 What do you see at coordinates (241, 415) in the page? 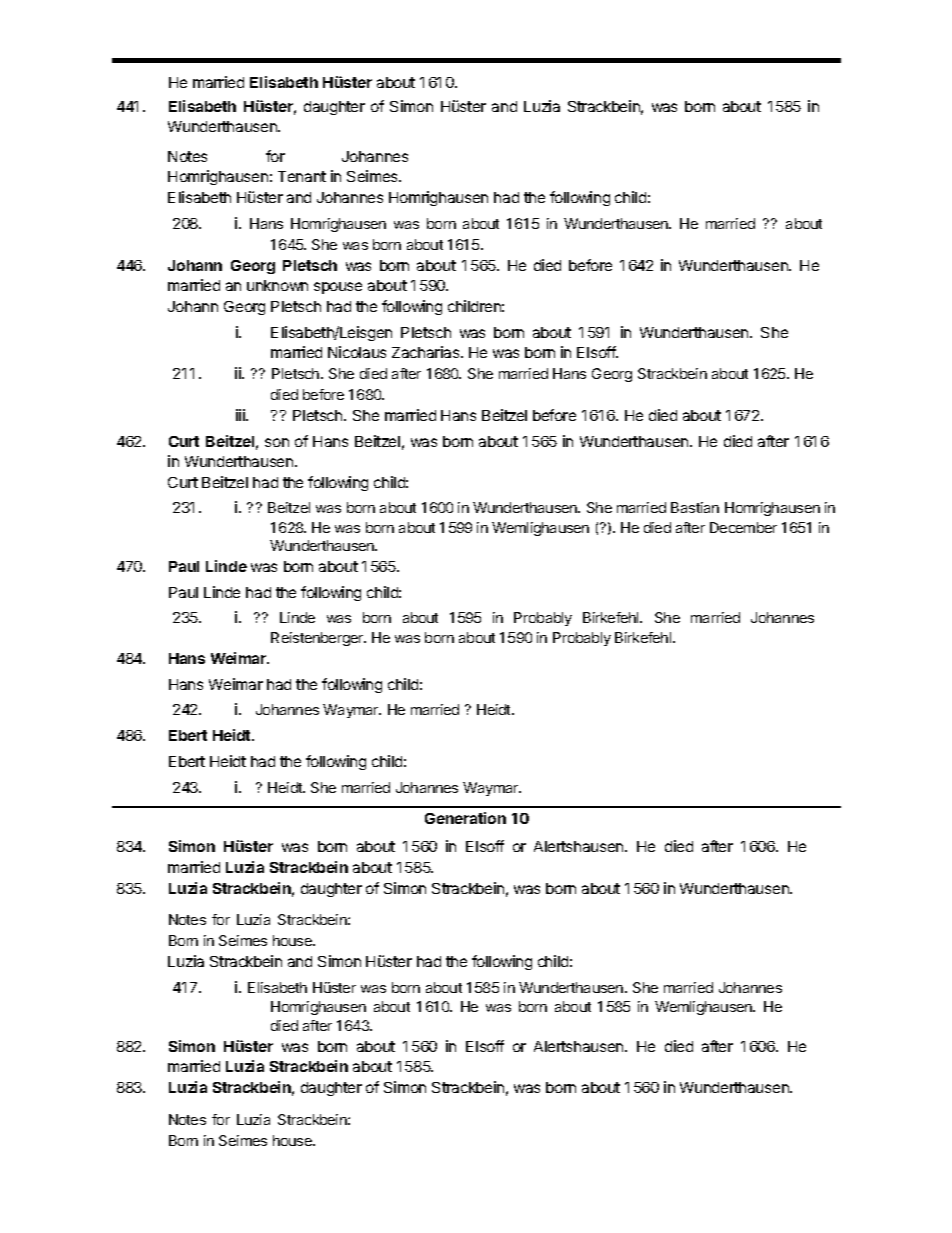
I see `iii` at bounding box center [241, 415].
